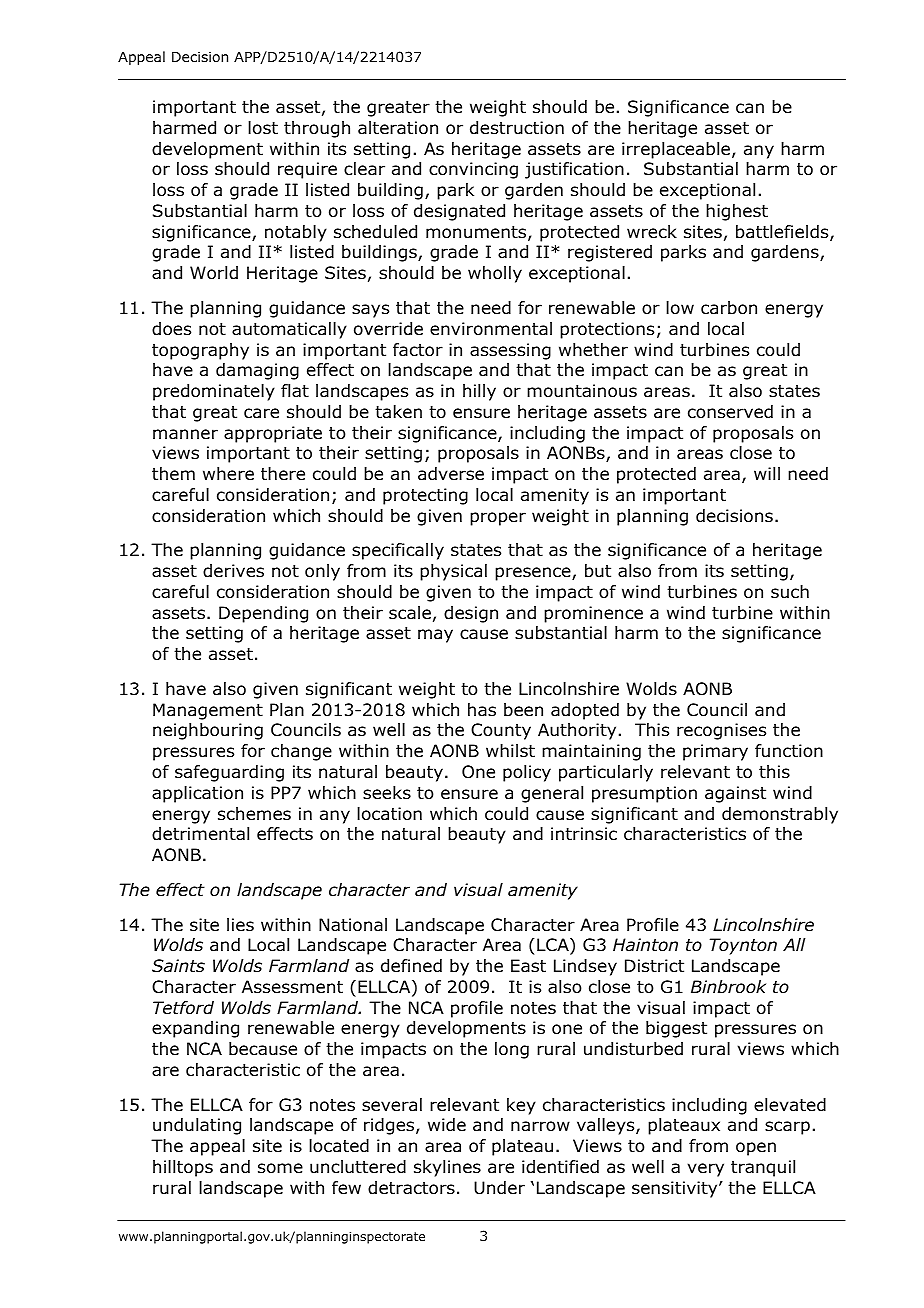  Describe the element at coordinates (721, 731) in the screenshot. I see `recognises` at that location.
